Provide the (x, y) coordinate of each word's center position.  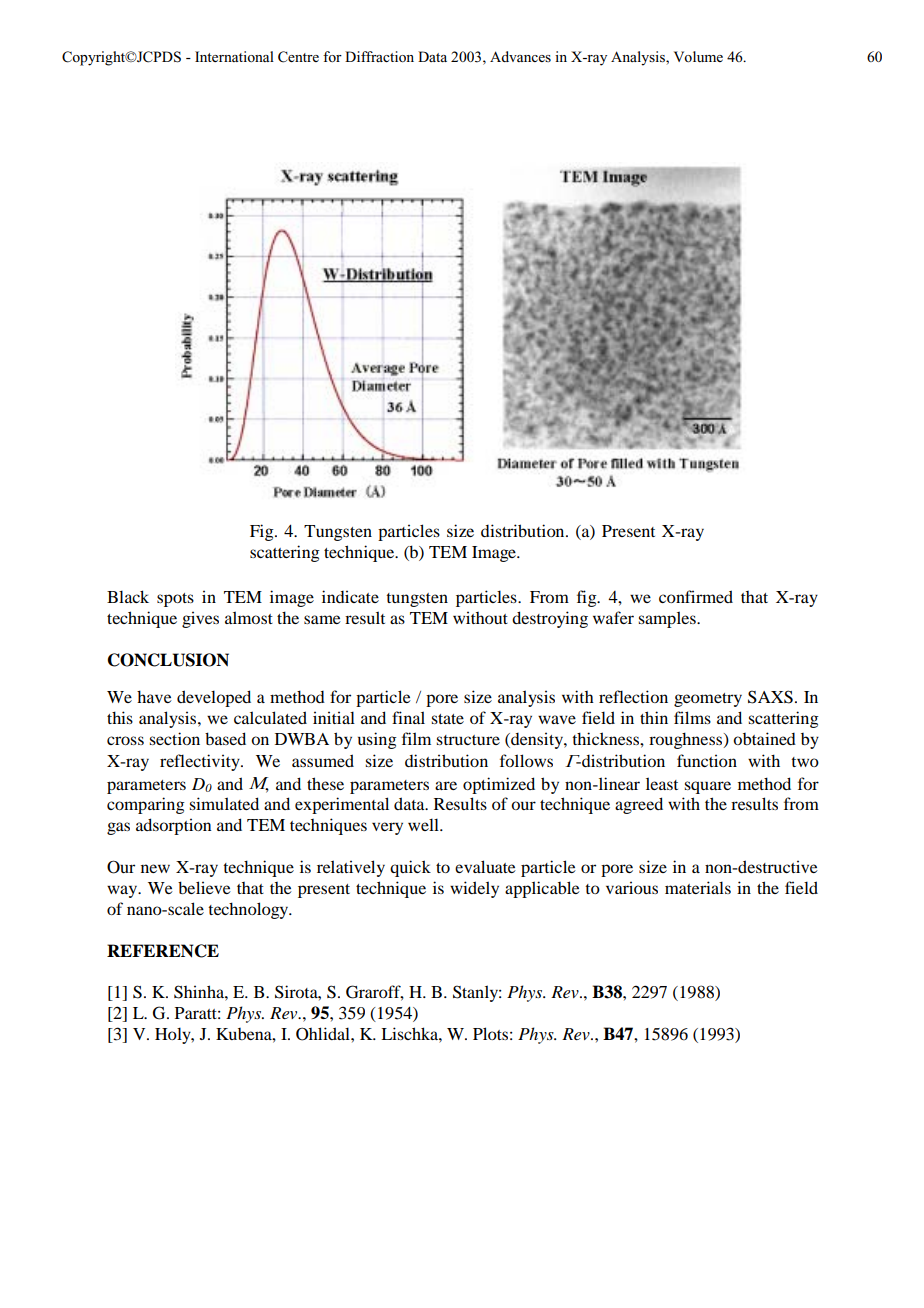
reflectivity (201, 762)
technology (249, 910)
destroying (550, 619)
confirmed (696, 596)
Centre (298, 57)
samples (668, 619)
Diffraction (379, 56)
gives (200, 619)
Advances (520, 56)
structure (468, 740)
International (234, 56)
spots (175, 600)
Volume (698, 56)
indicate (350, 596)
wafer (613, 617)
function (707, 760)
